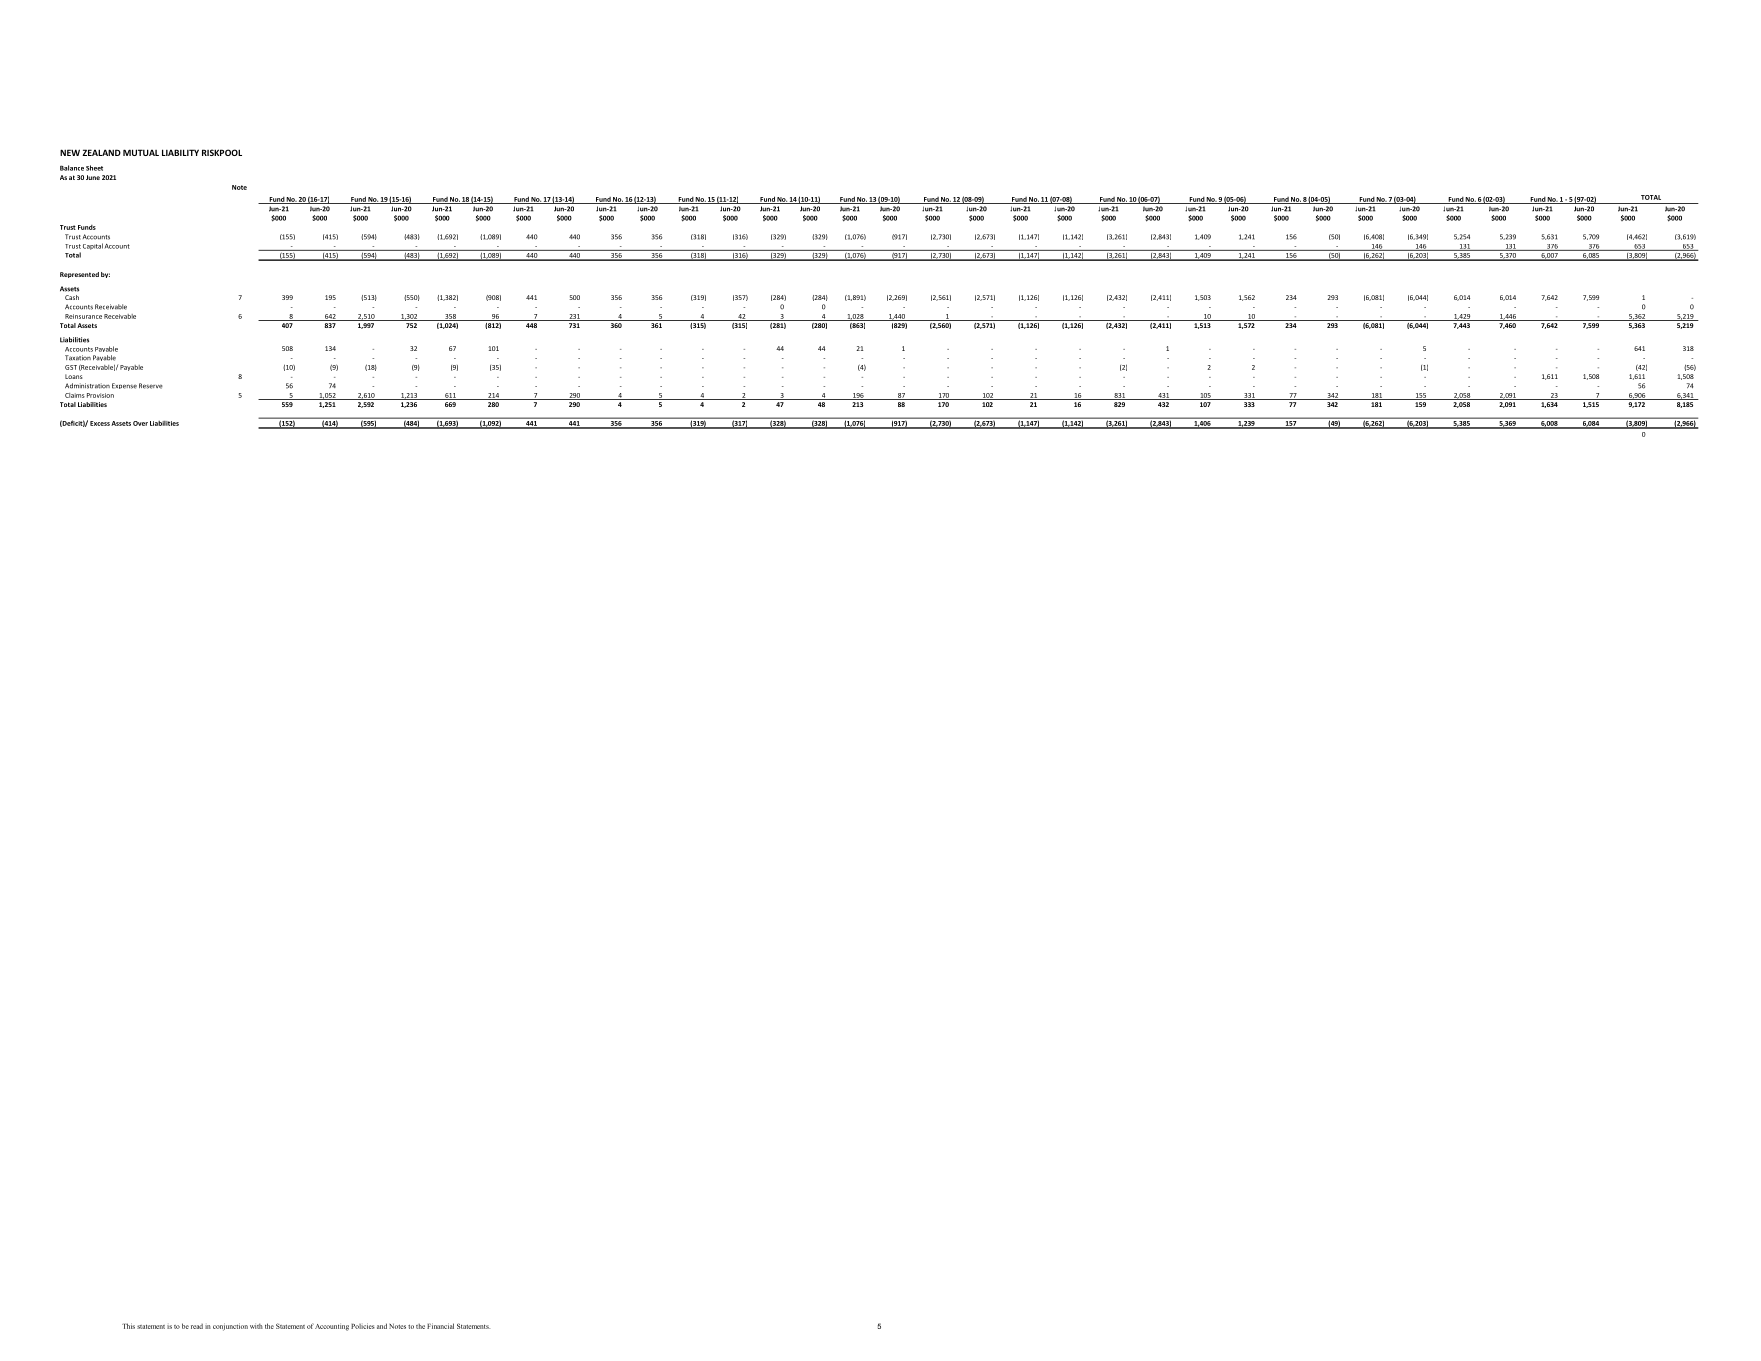 Image resolution: width=1761 pixels, height=1361 pixels. What do you see at coordinates (93, 177) in the page?
I see `June` at bounding box center [93, 177].
